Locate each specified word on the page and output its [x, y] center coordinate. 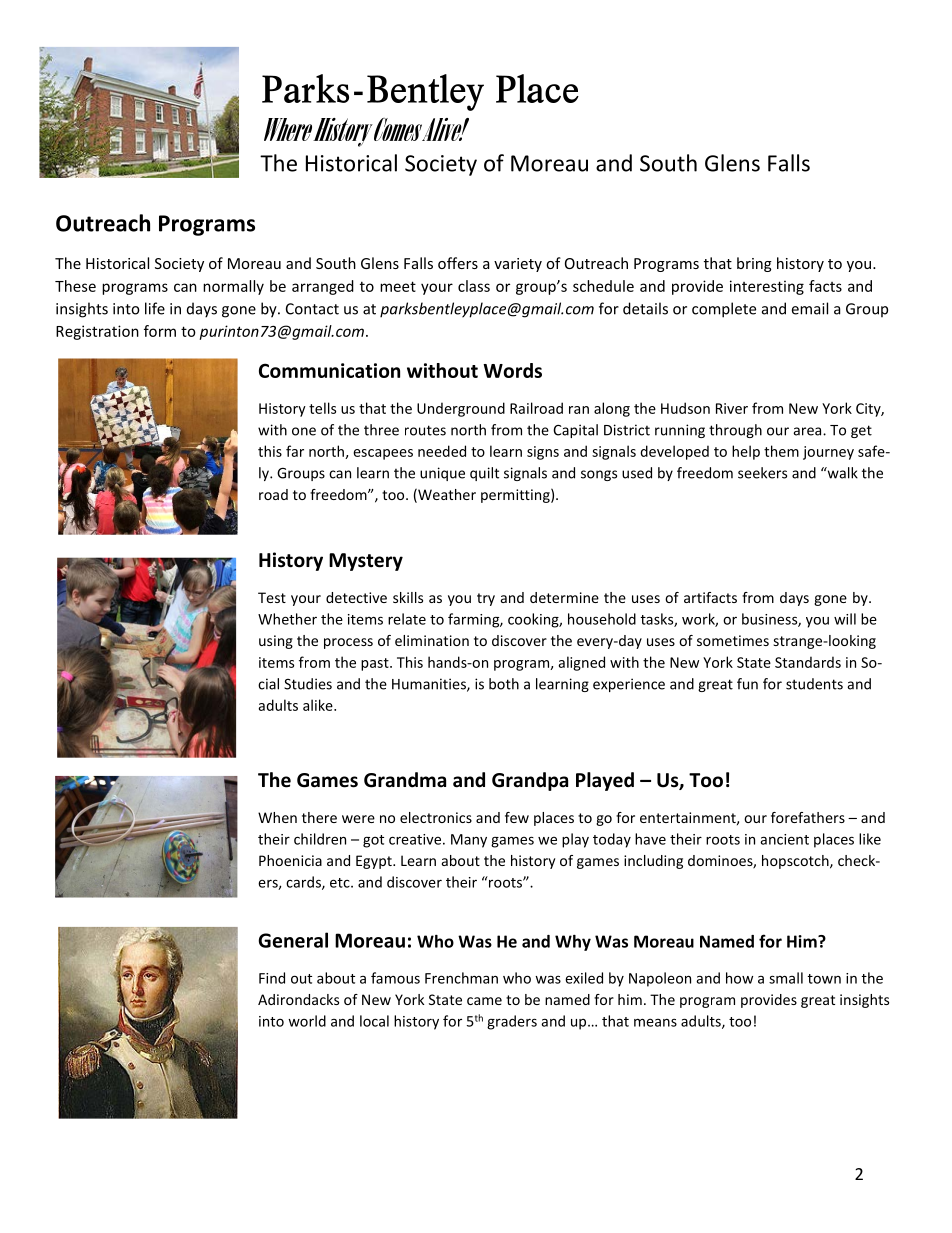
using [276, 642]
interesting [767, 287]
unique [442, 474]
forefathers [808, 817]
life [155, 308]
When [277, 817]
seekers [762, 473]
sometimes [733, 640]
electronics [436, 817]
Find [272, 978]
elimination [432, 640]
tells [322, 408]
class [474, 286]
